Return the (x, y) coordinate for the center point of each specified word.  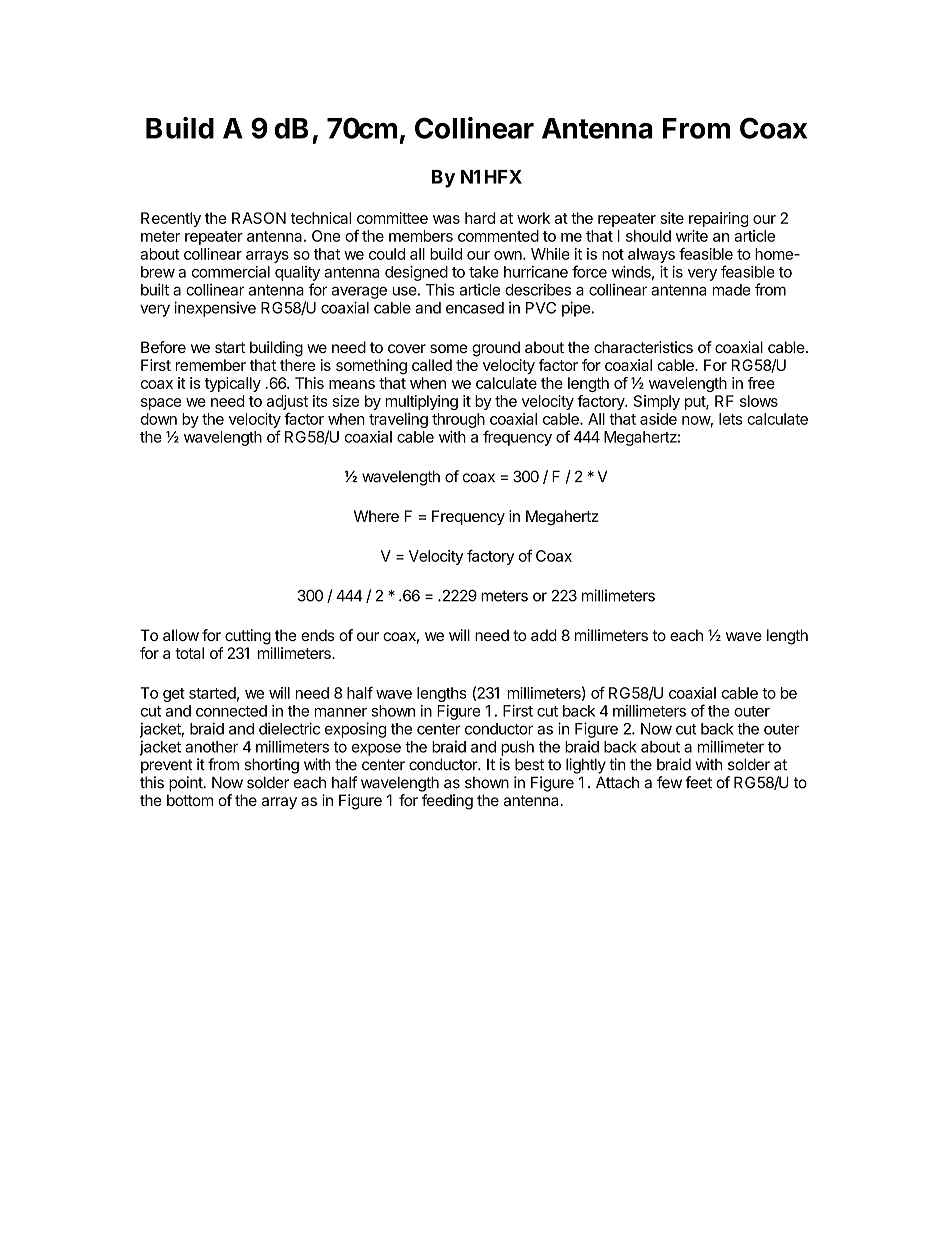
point (186, 784)
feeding (447, 802)
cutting (248, 637)
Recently (171, 219)
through (458, 420)
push (517, 748)
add (544, 635)
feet (698, 782)
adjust (287, 402)
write (692, 236)
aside (658, 419)
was (446, 219)
